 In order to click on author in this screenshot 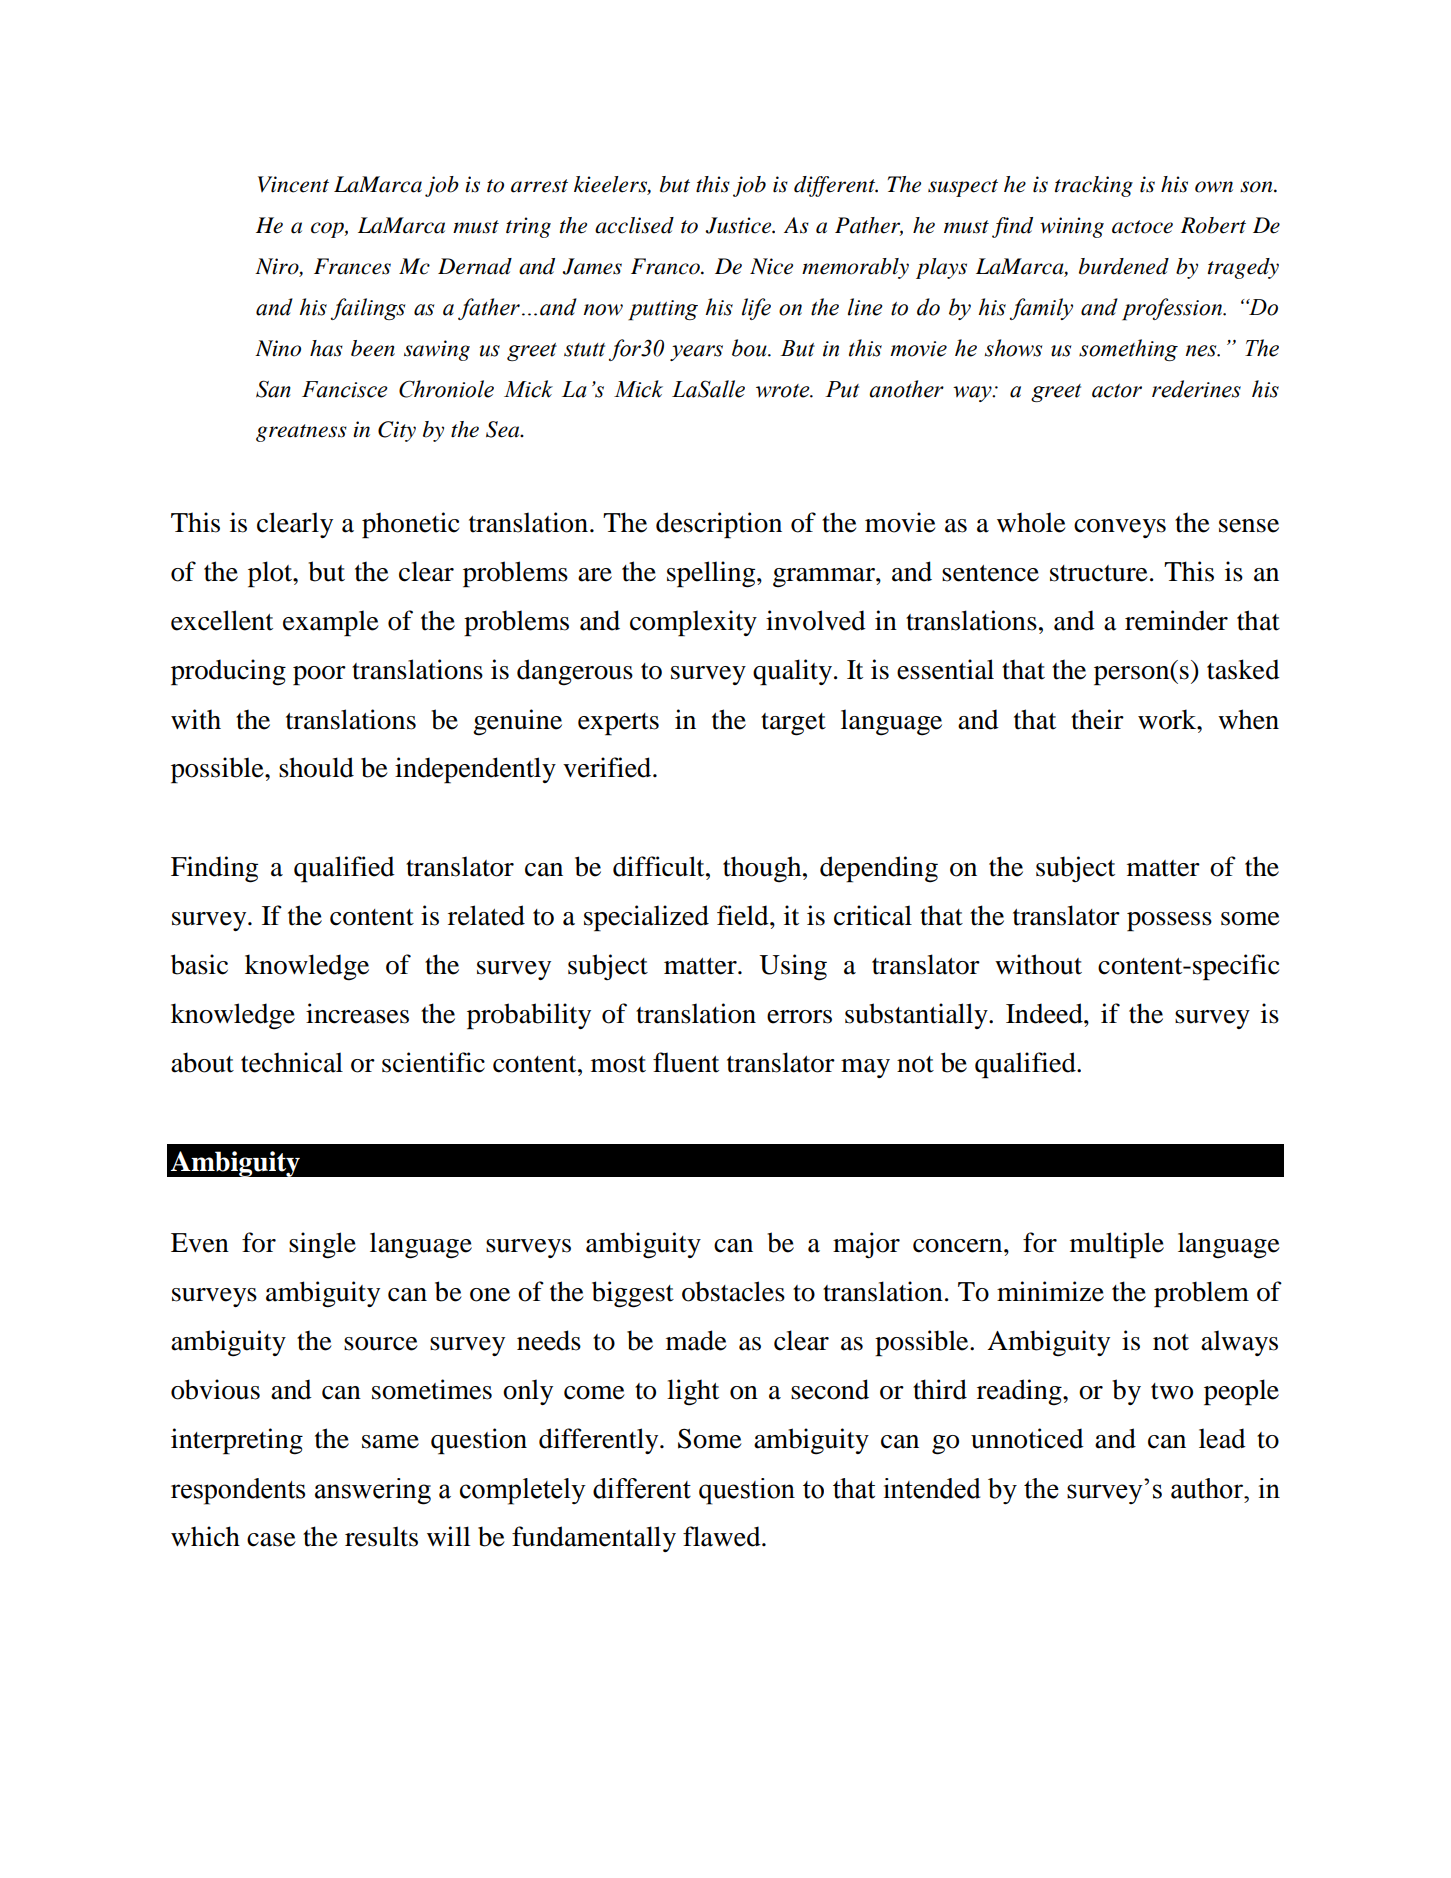, I will do `click(1208, 1488)`.
